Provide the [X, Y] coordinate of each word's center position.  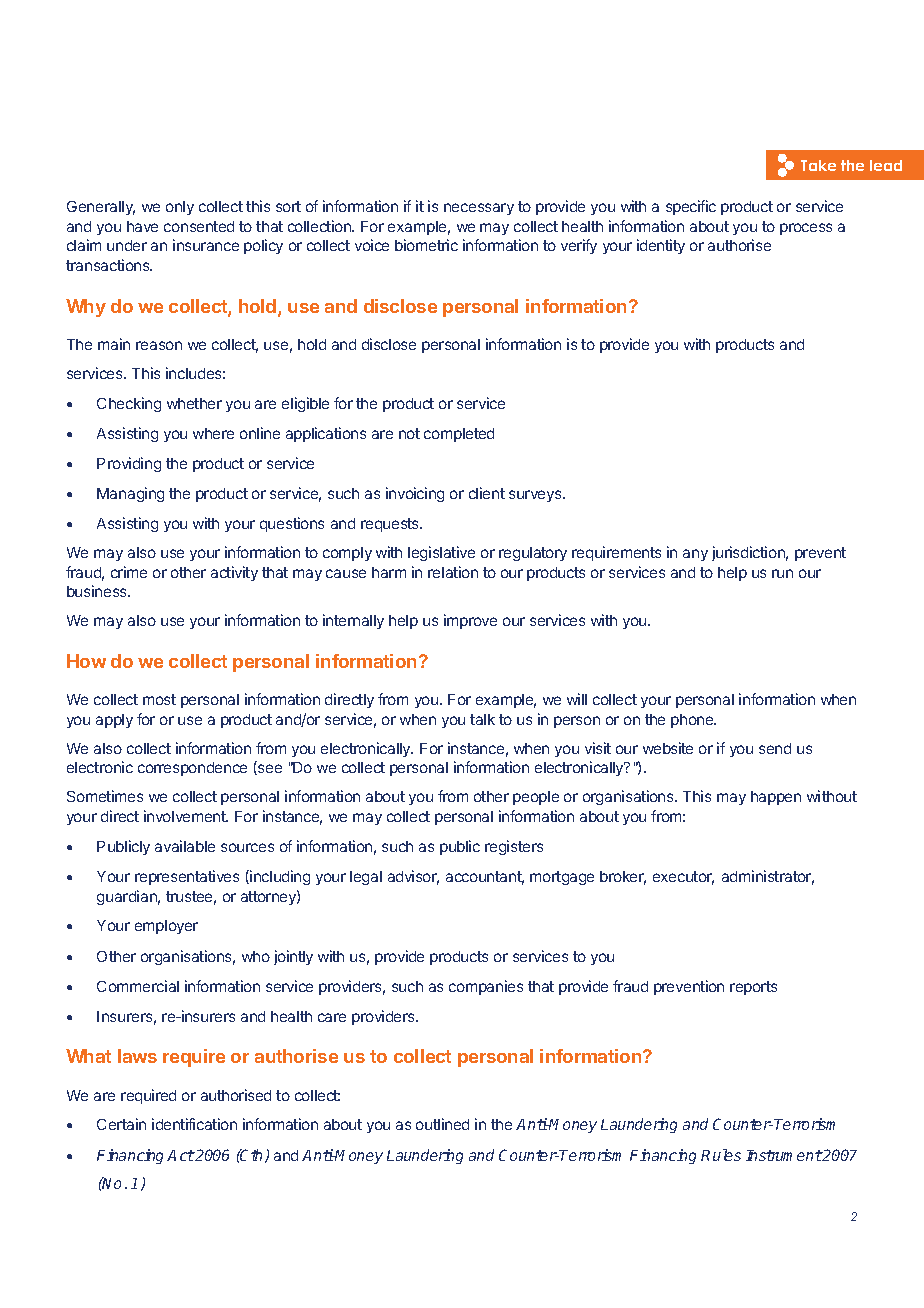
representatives [187, 877]
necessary [479, 209]
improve [470, 621]
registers [514, 847]
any [695, 555]
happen [776, 798]
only [180, 208]
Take [818, 165]
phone [693, 721]
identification [194, 1124]
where [213, 433]
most [159, 699]
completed [459, 435]
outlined [442, 1124]
